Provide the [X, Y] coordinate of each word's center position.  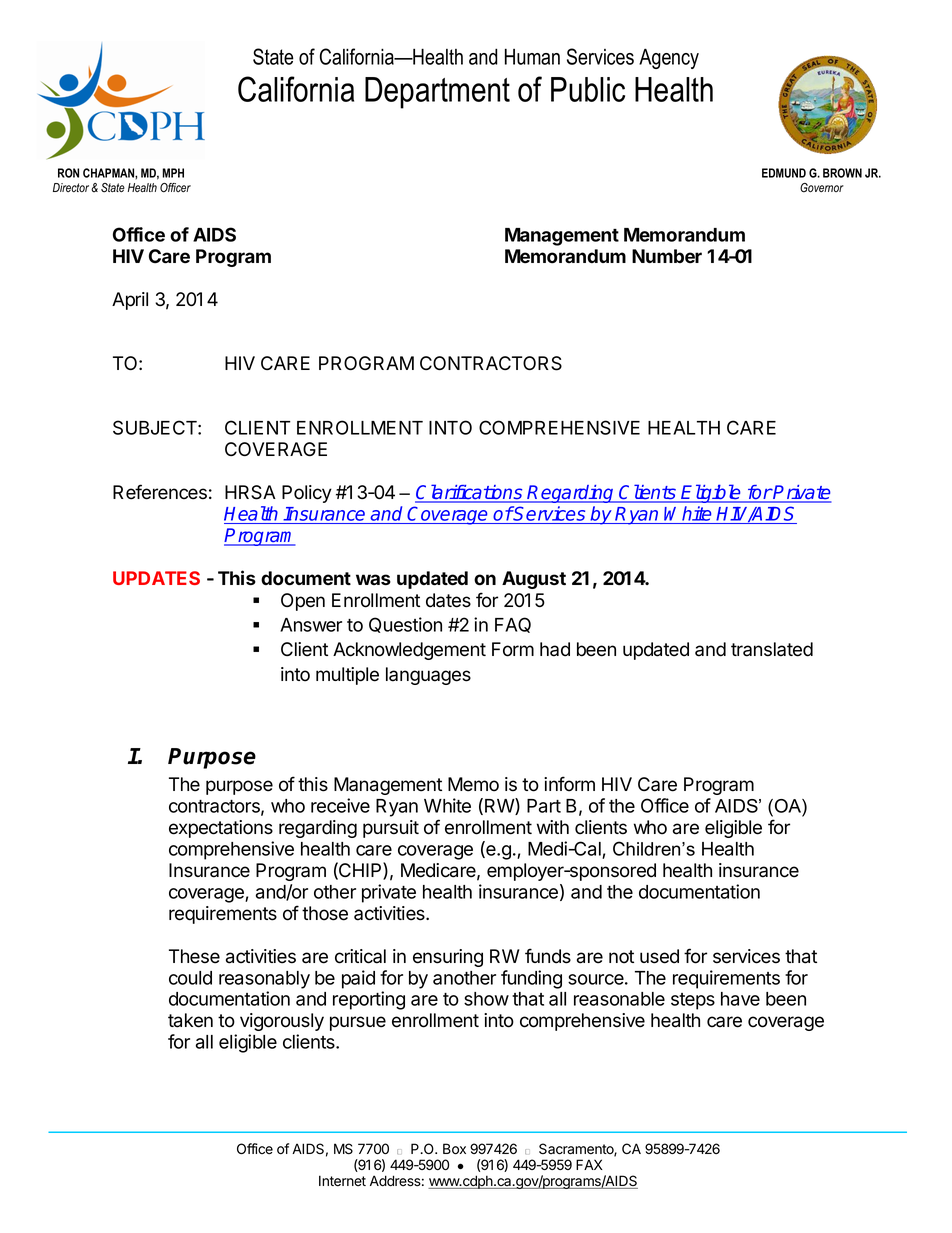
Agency [669, 58]
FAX [589, 1164]
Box [454, 1149]
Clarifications [470, 493]
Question [405, 625]
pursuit [391, 829]
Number [667, 256]
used [659, 956]
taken [190, 1020]
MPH [173, 173]
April [130, 301]
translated [772, 649]
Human [532, 56]
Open [303, 602]
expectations [221, 829]
